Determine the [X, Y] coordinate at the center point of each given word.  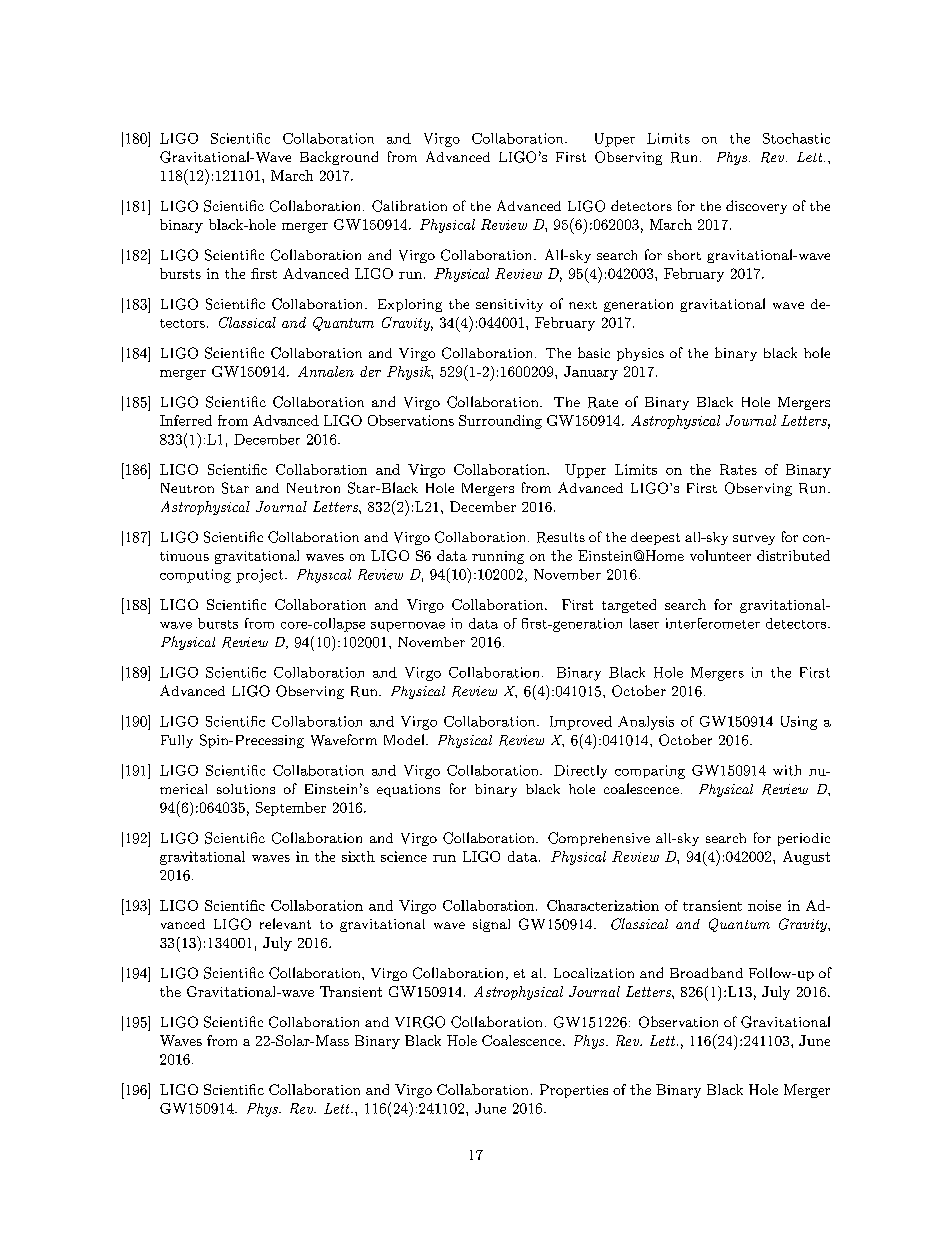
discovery [756, 207]
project [261, 576]
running [498, 557]
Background [339, 158]
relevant [285, 923]
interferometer [713, 623]
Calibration [409, 206]
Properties [574, 1091]
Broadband [706, 972]
